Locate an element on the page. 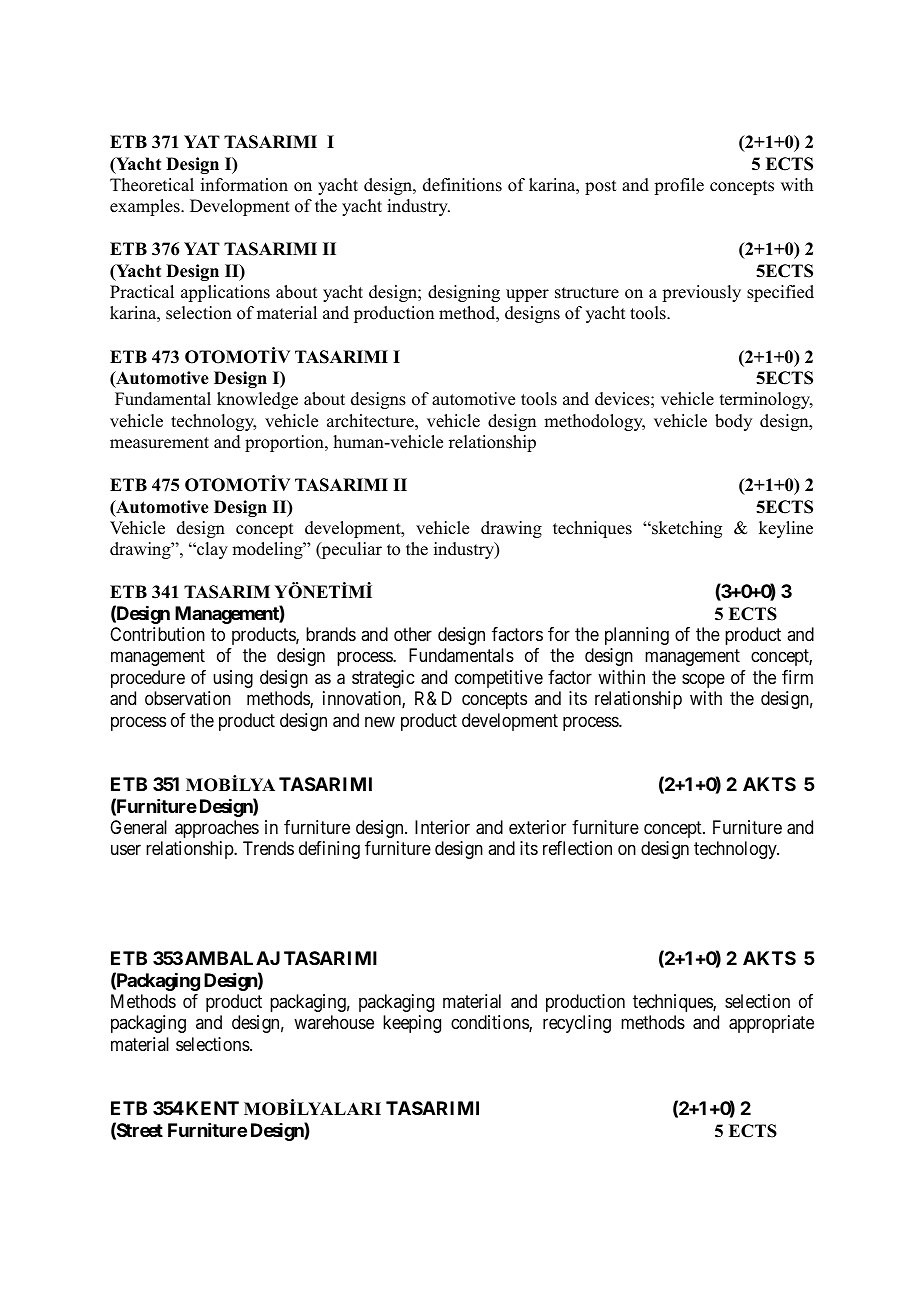 Image resolution: width=924 pixels, height=1308 pixels. information is located at coordinates (244, 185).
